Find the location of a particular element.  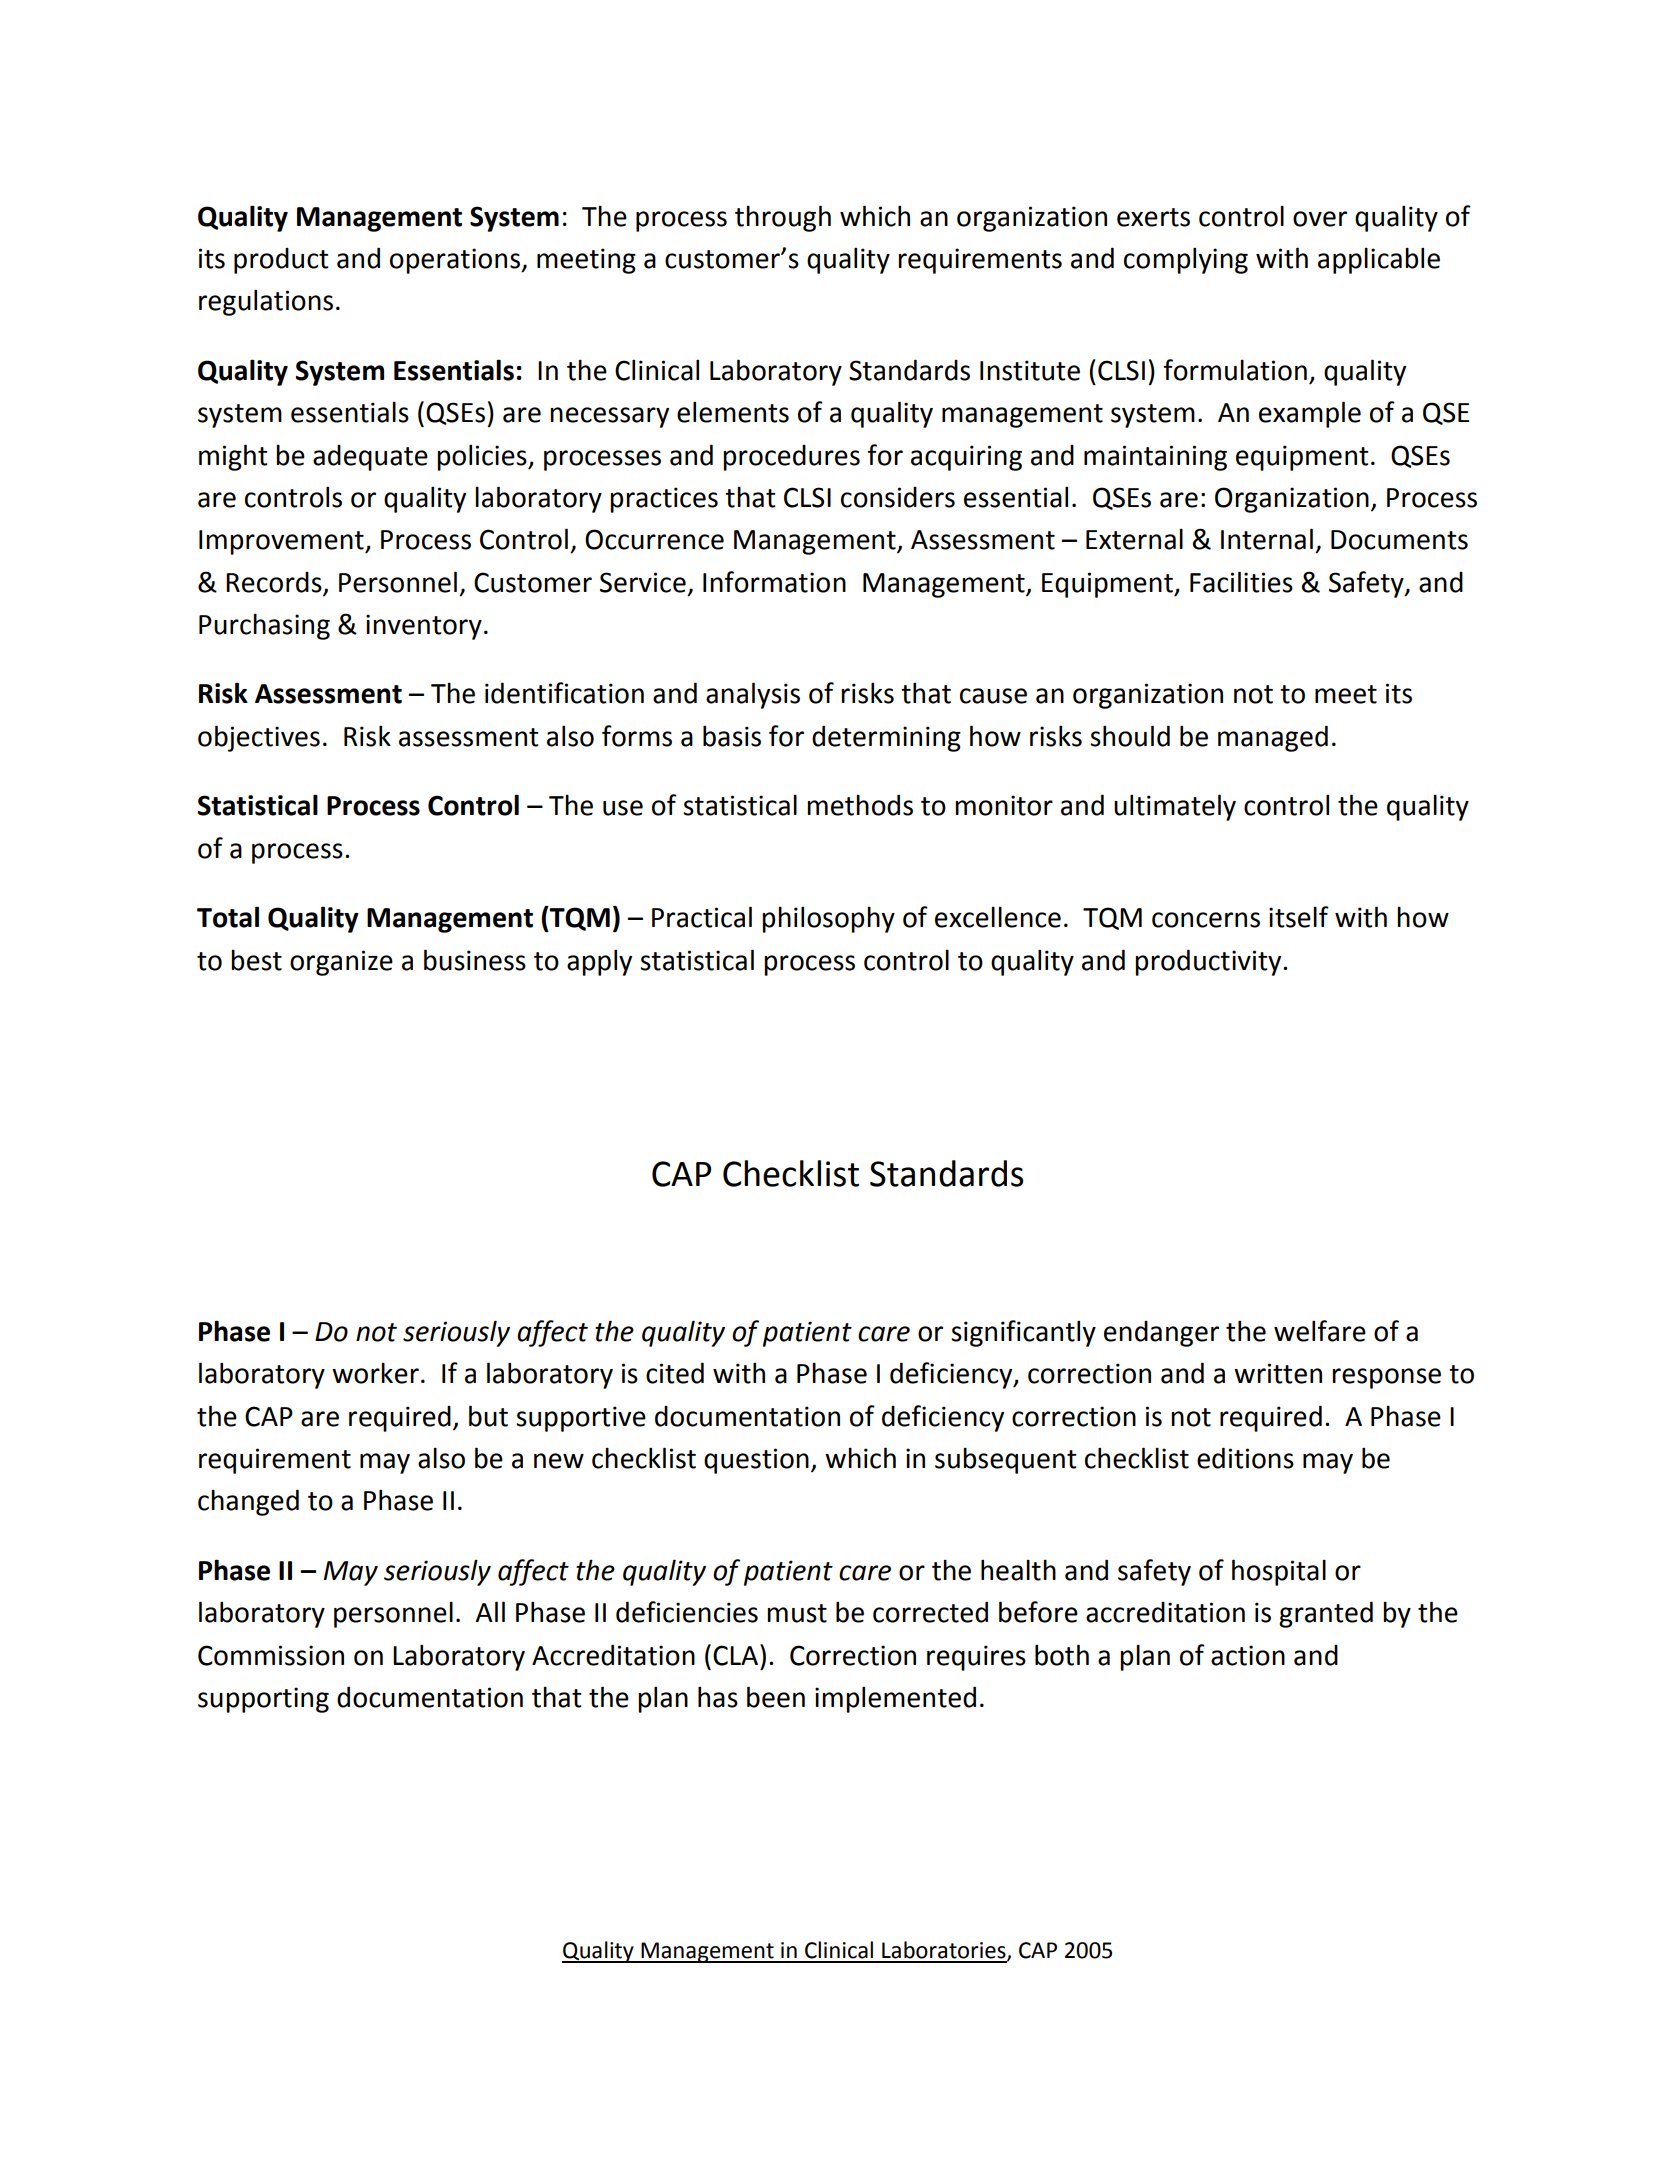

through is located at coordinates (783, 218).
